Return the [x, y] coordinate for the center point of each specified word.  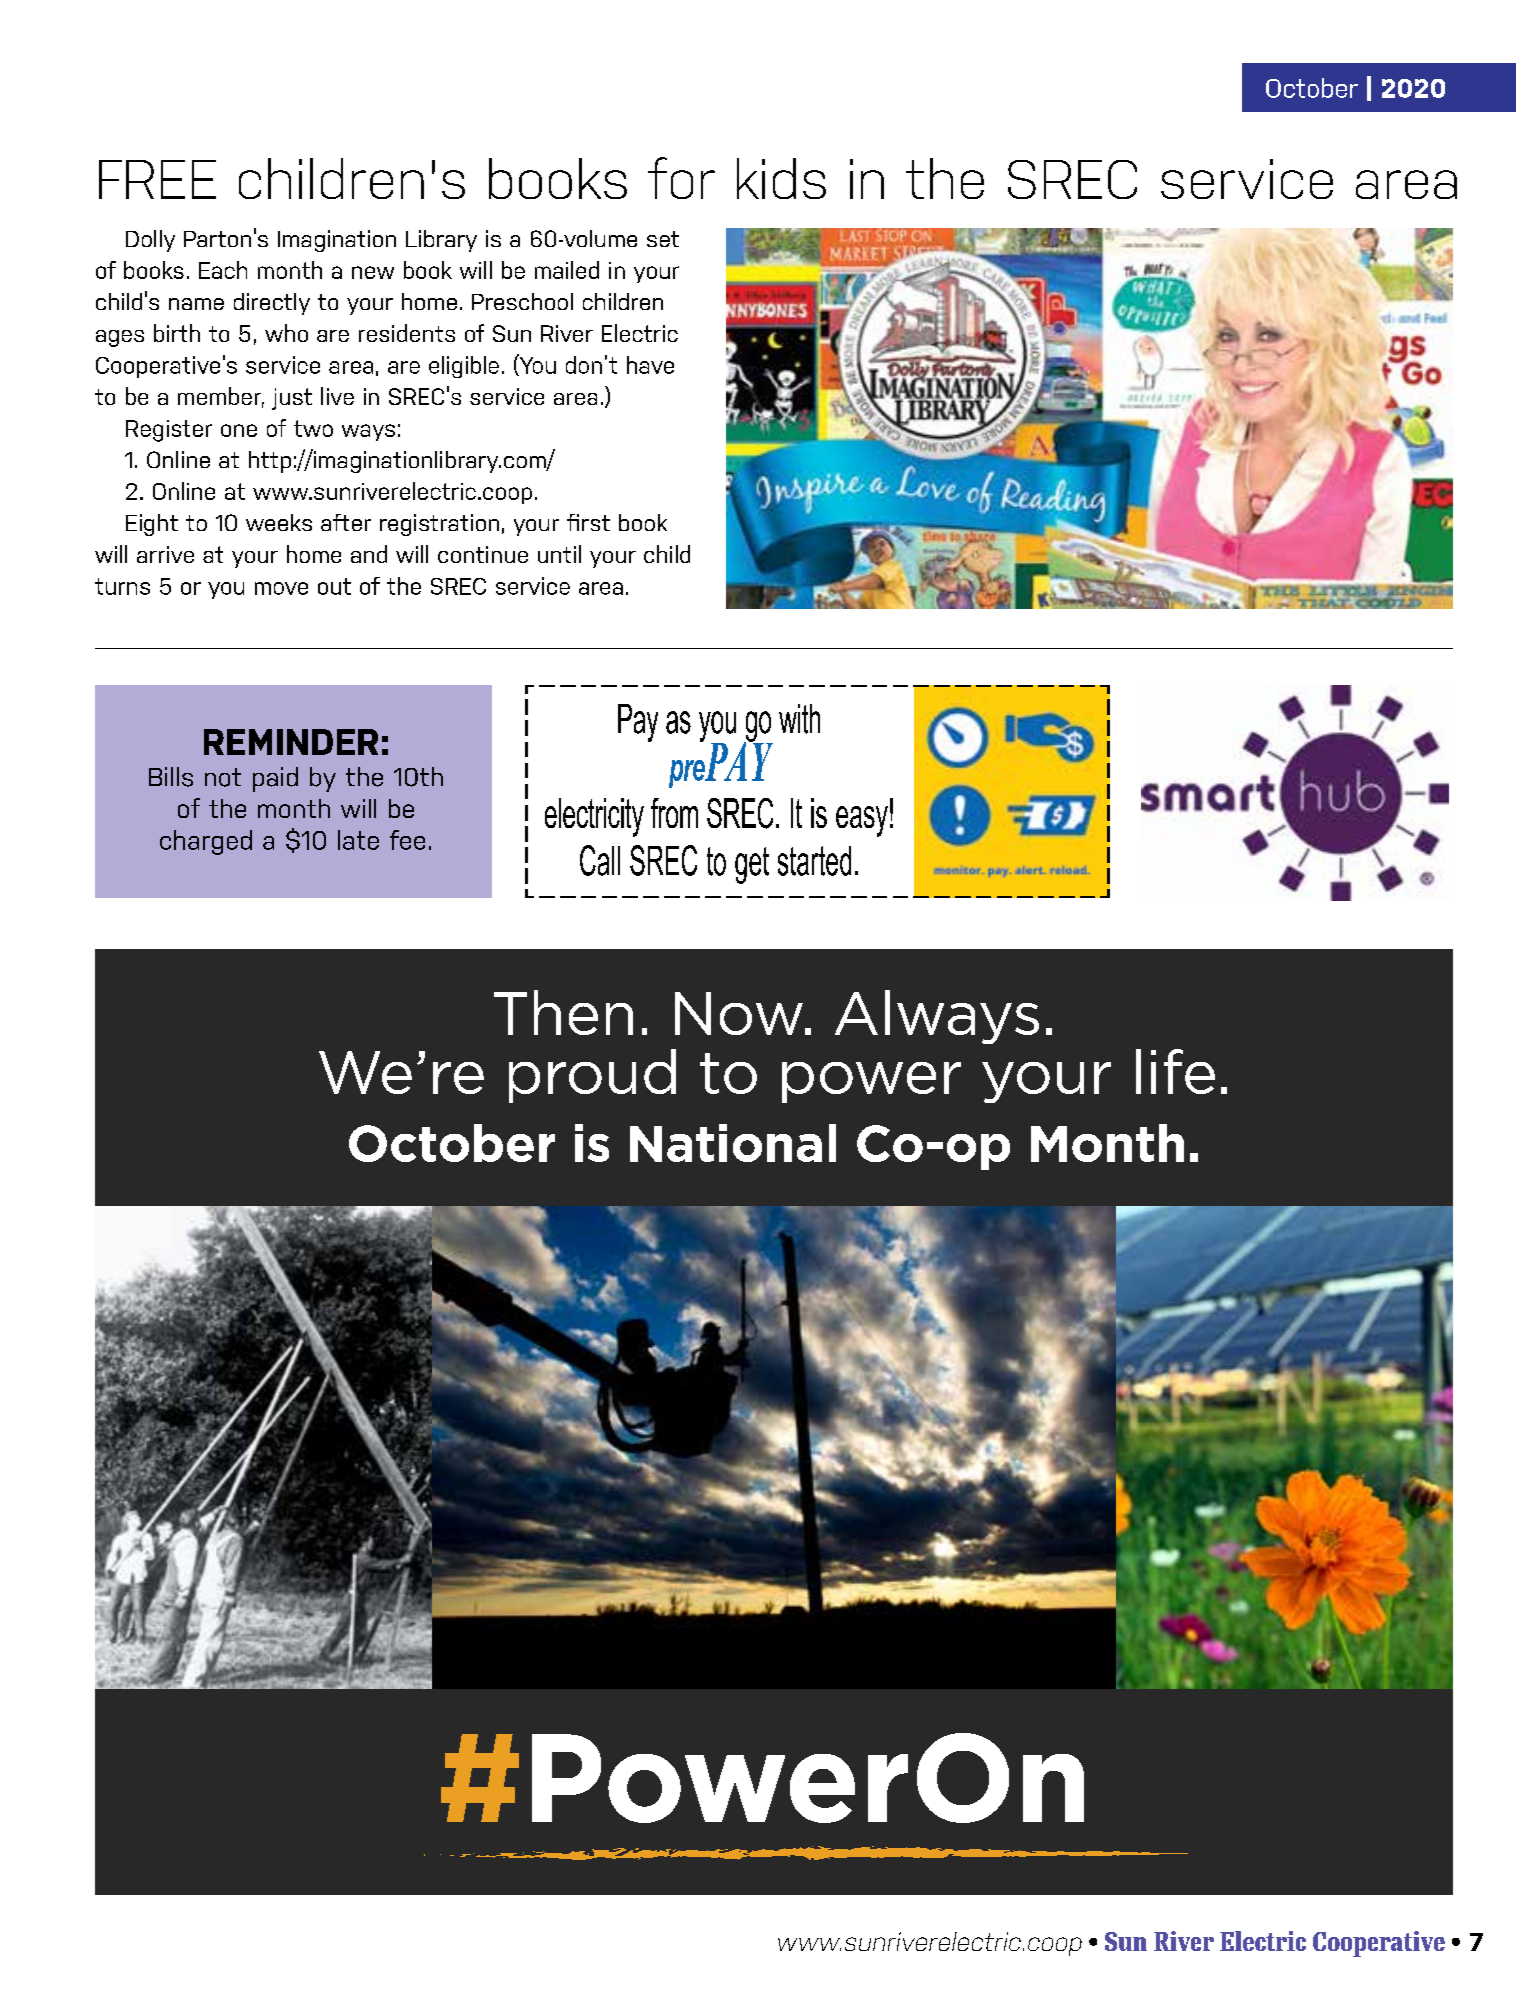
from [674, 813]
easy [862, 821]
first [588, 522]
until [559, 554]
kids [781, 178]
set [663, 239]
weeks [279, 522]
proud [592, 1076]
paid [275, 779]
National [733, 1143]
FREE [157, 179]
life [1175, 1071]
